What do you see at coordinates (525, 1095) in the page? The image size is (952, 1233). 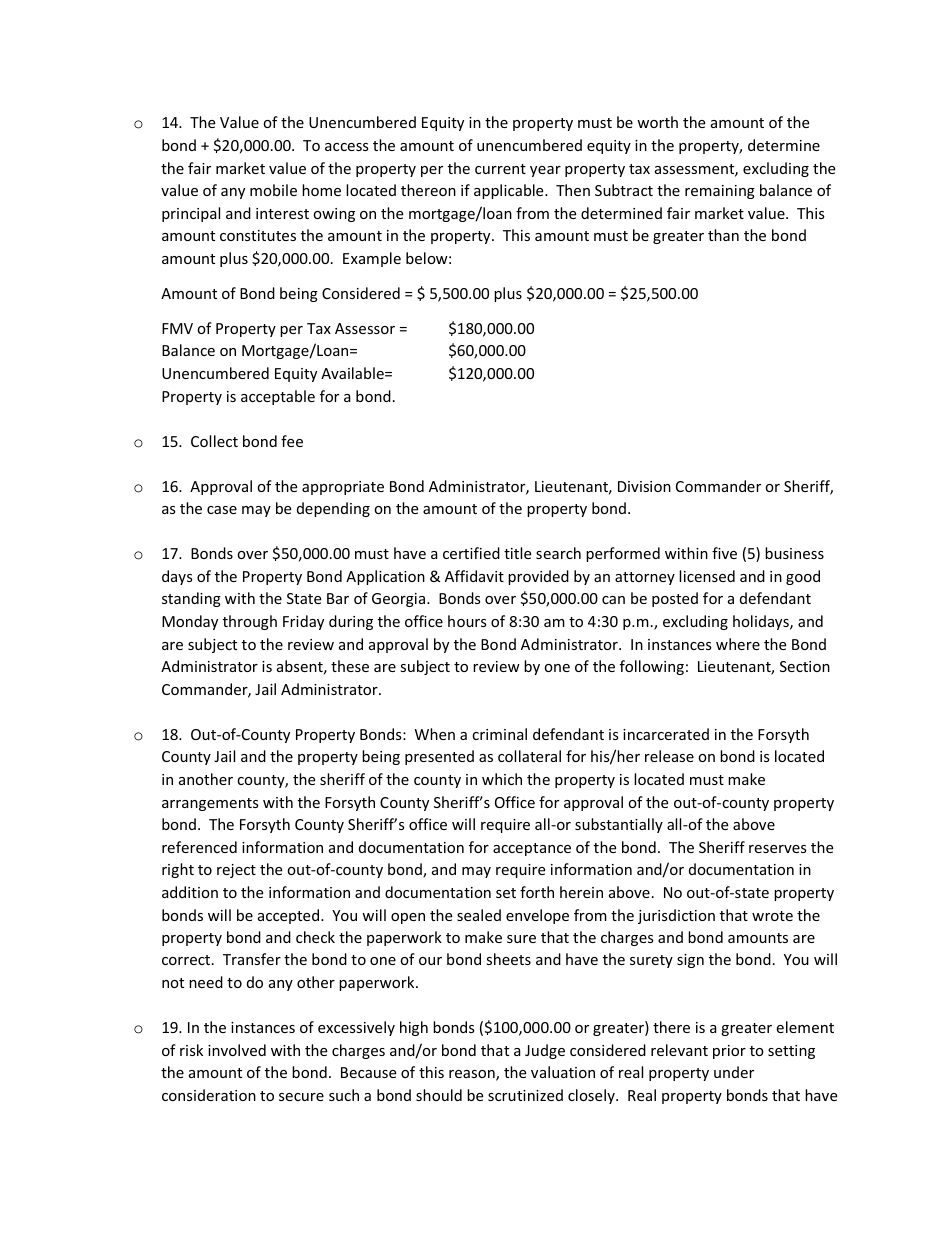 I see `scrutinized` at bounding box center [525, 1095].
